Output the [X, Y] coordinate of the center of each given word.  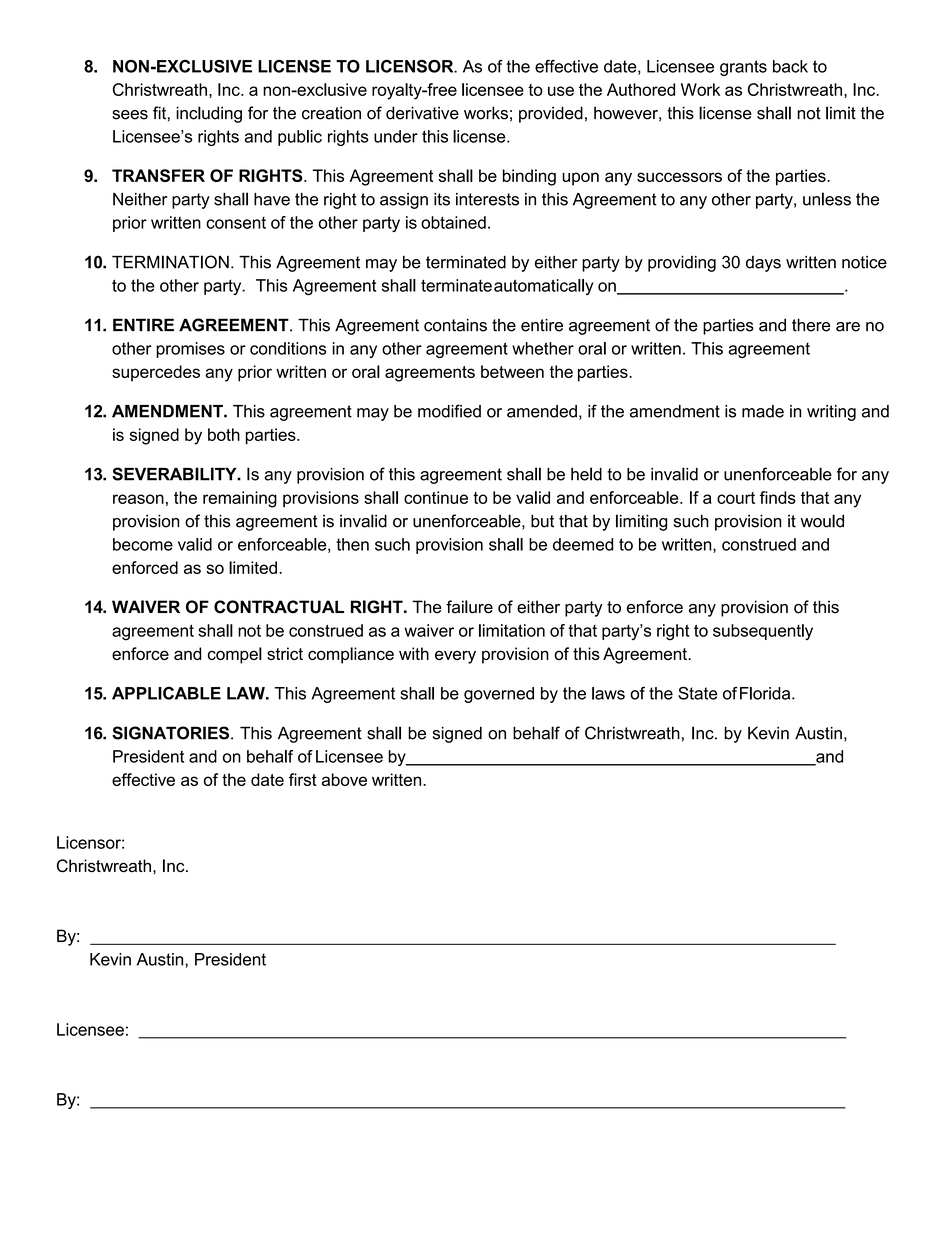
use [561, 91]
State [698, 693]
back [790, 66]
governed [499, 695]
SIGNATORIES [170, 733]
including [209, 114]
